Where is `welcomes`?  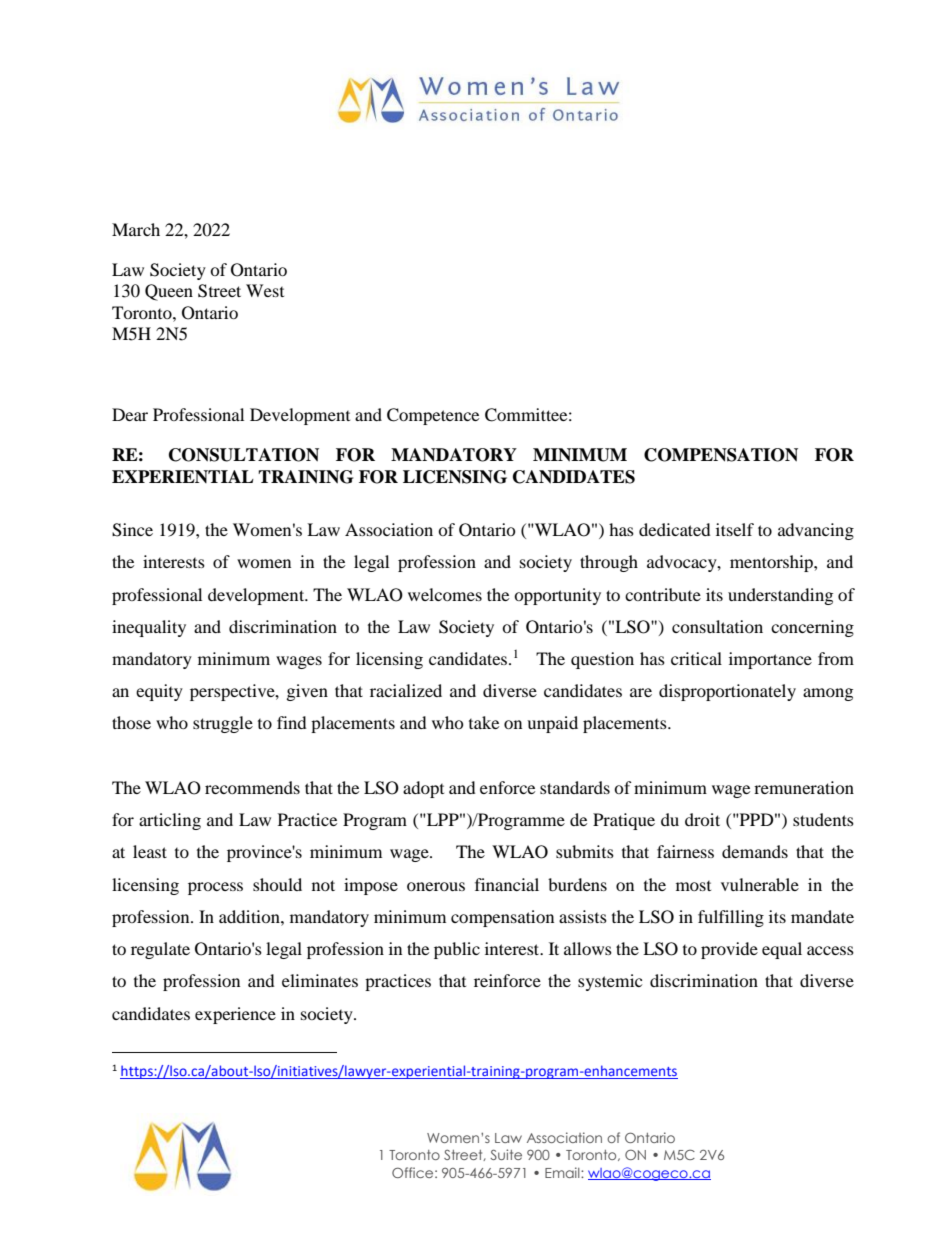
welcomes is located at coordinates (445, 594).
